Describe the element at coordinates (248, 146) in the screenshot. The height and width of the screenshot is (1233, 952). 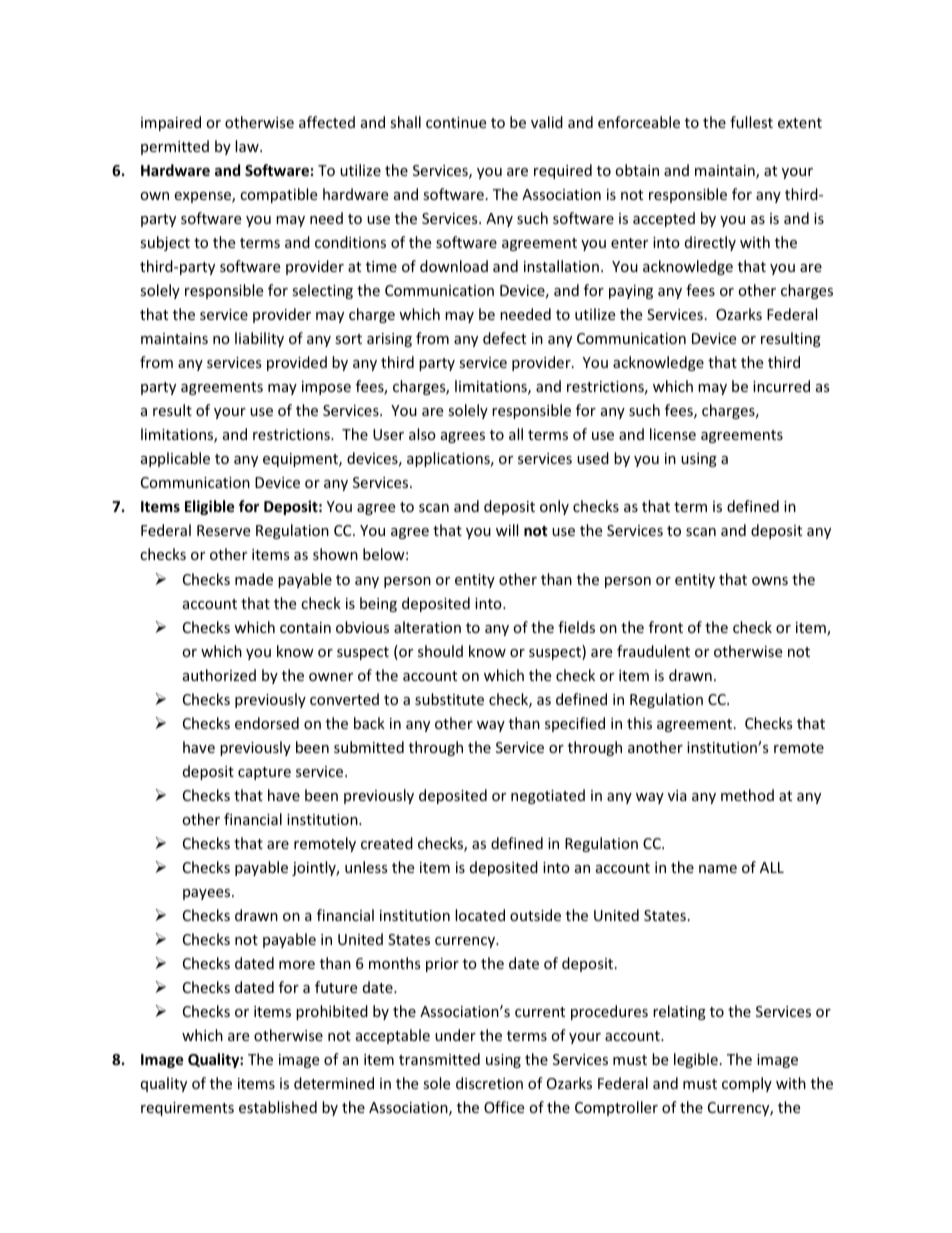
I see `law` at that location.
